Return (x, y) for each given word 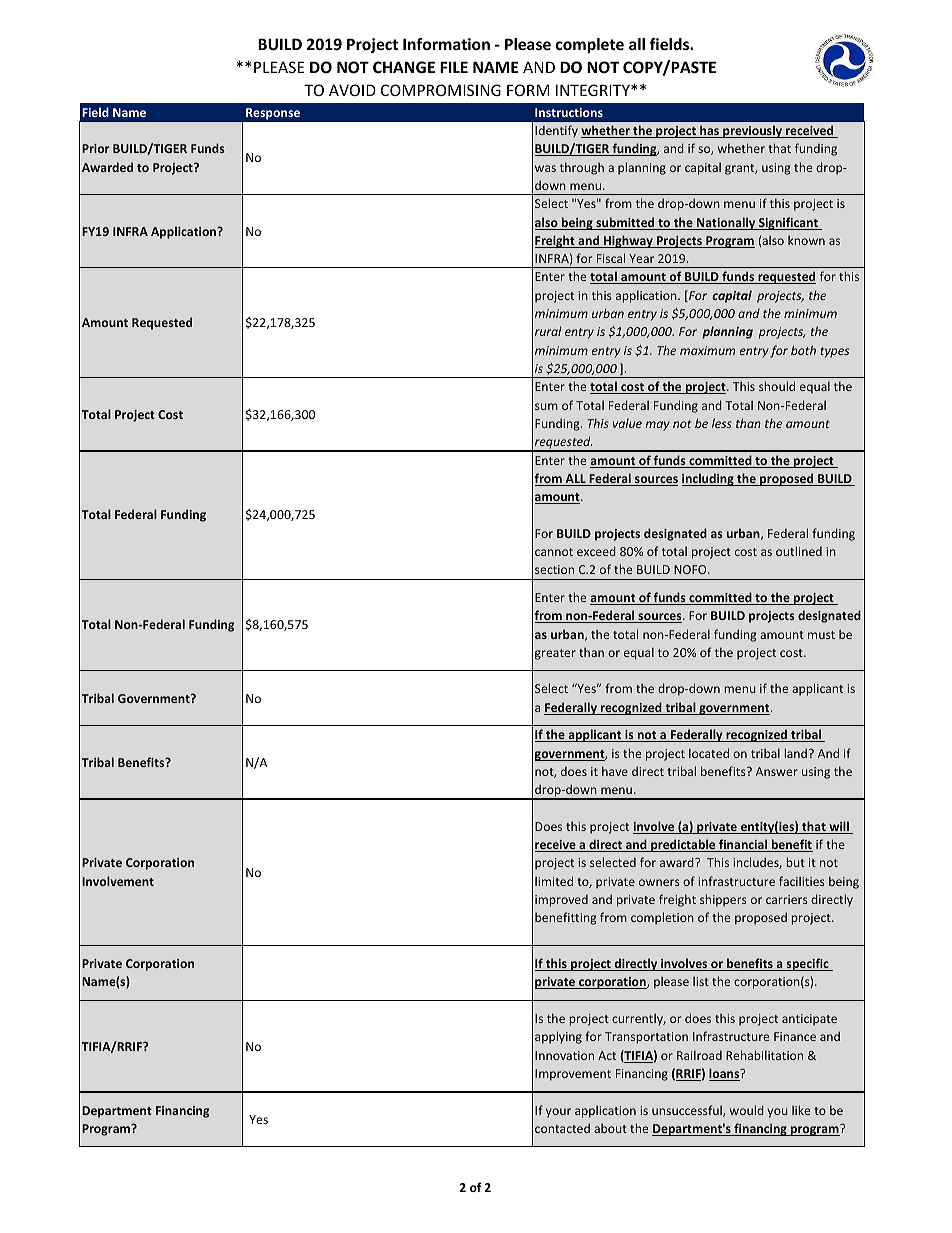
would (747, 1110)
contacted (562, 1128)
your (558, 1113)
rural (548, 331)
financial (743, 845)
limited (554, 881)
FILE (454, 67)
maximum (707, 350)
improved (561, 901)
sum (546, 406)
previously (753, 131)
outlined (799, 551)
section (554, 569)
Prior (95, 148)
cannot (554, 552)
